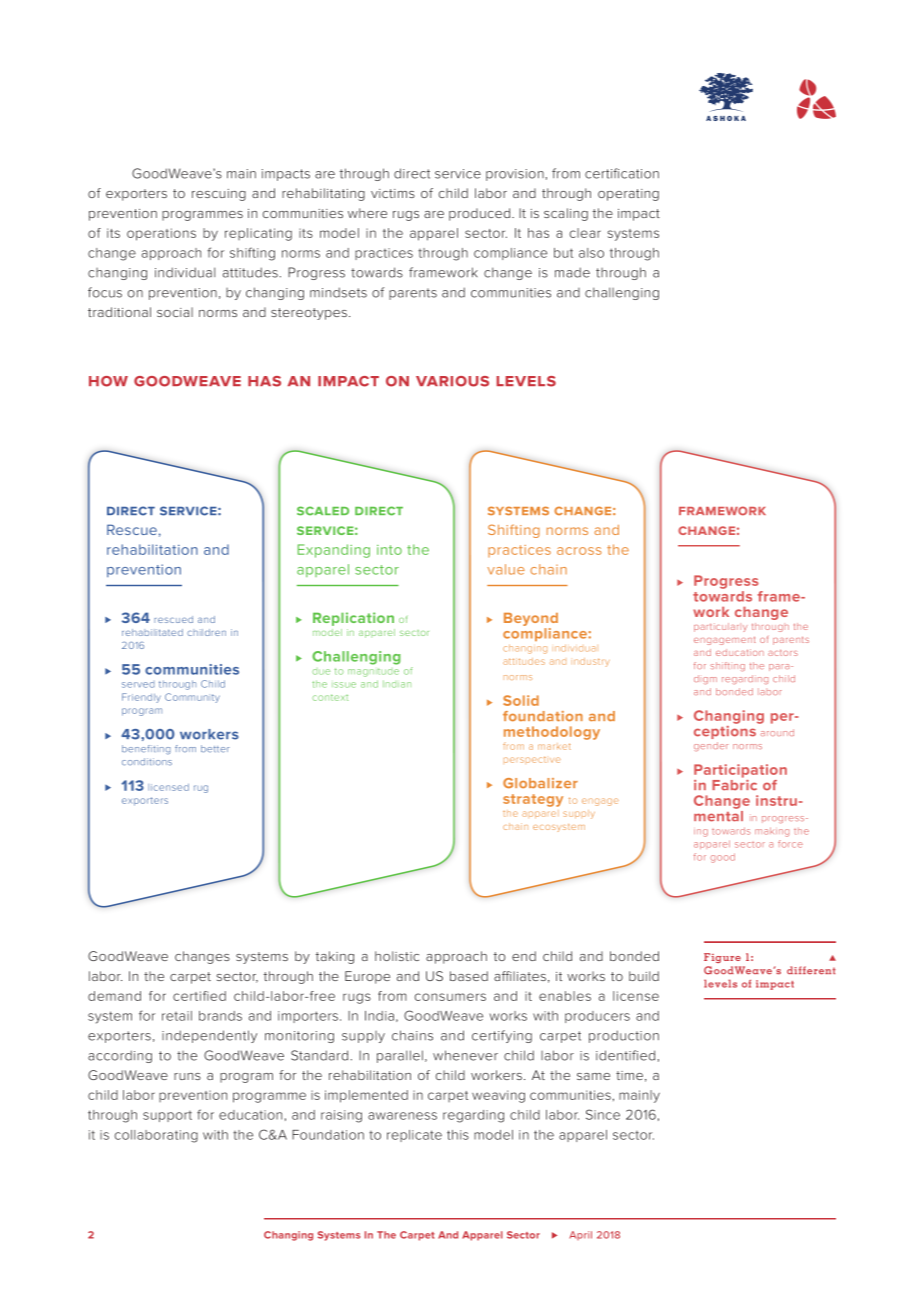 This document has width=924, height=1308. I want to click on Solid, so click(521, 700).
